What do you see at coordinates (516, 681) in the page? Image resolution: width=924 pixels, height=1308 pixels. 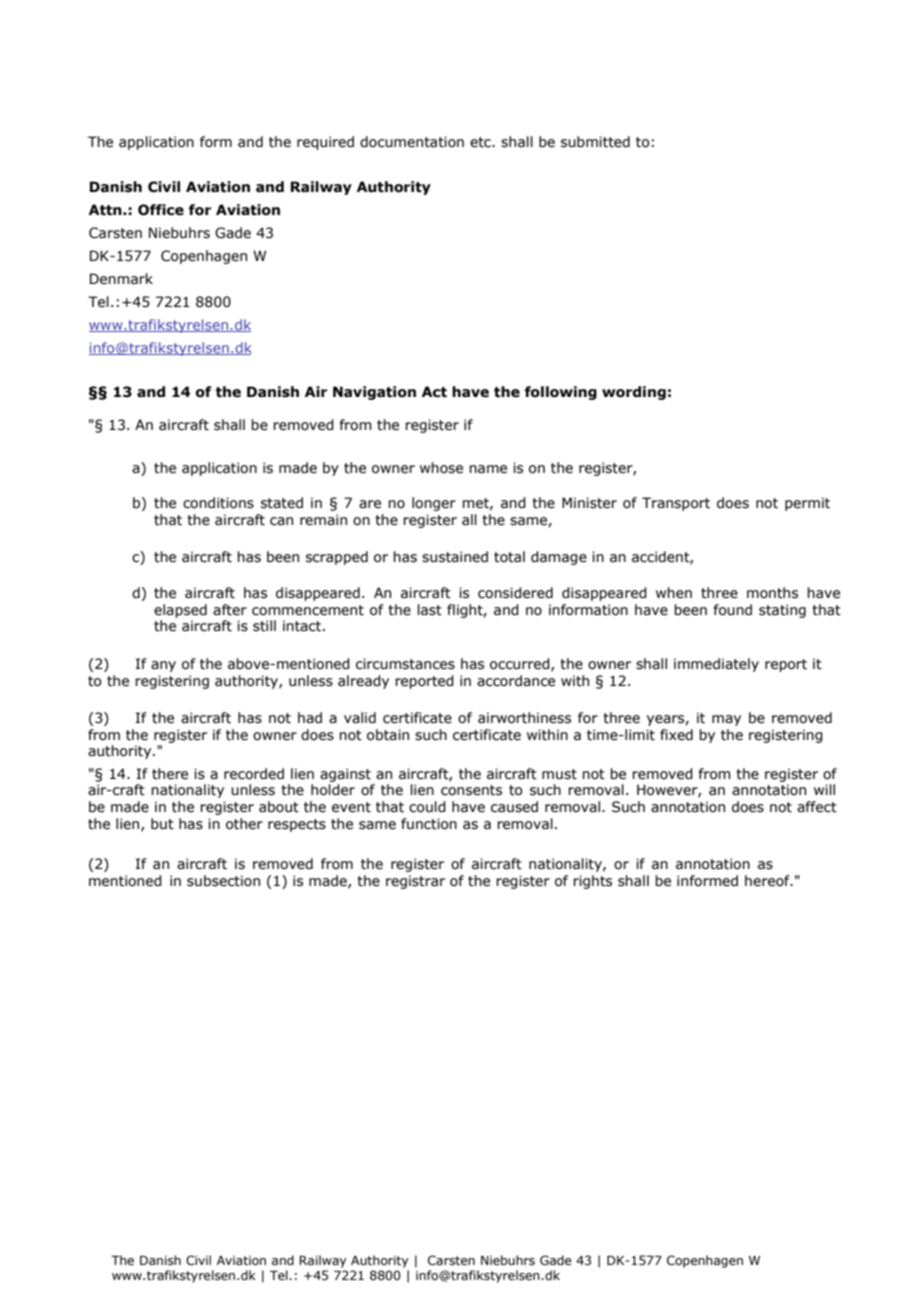 I see `accordance` at bounding box center [516, 681].
